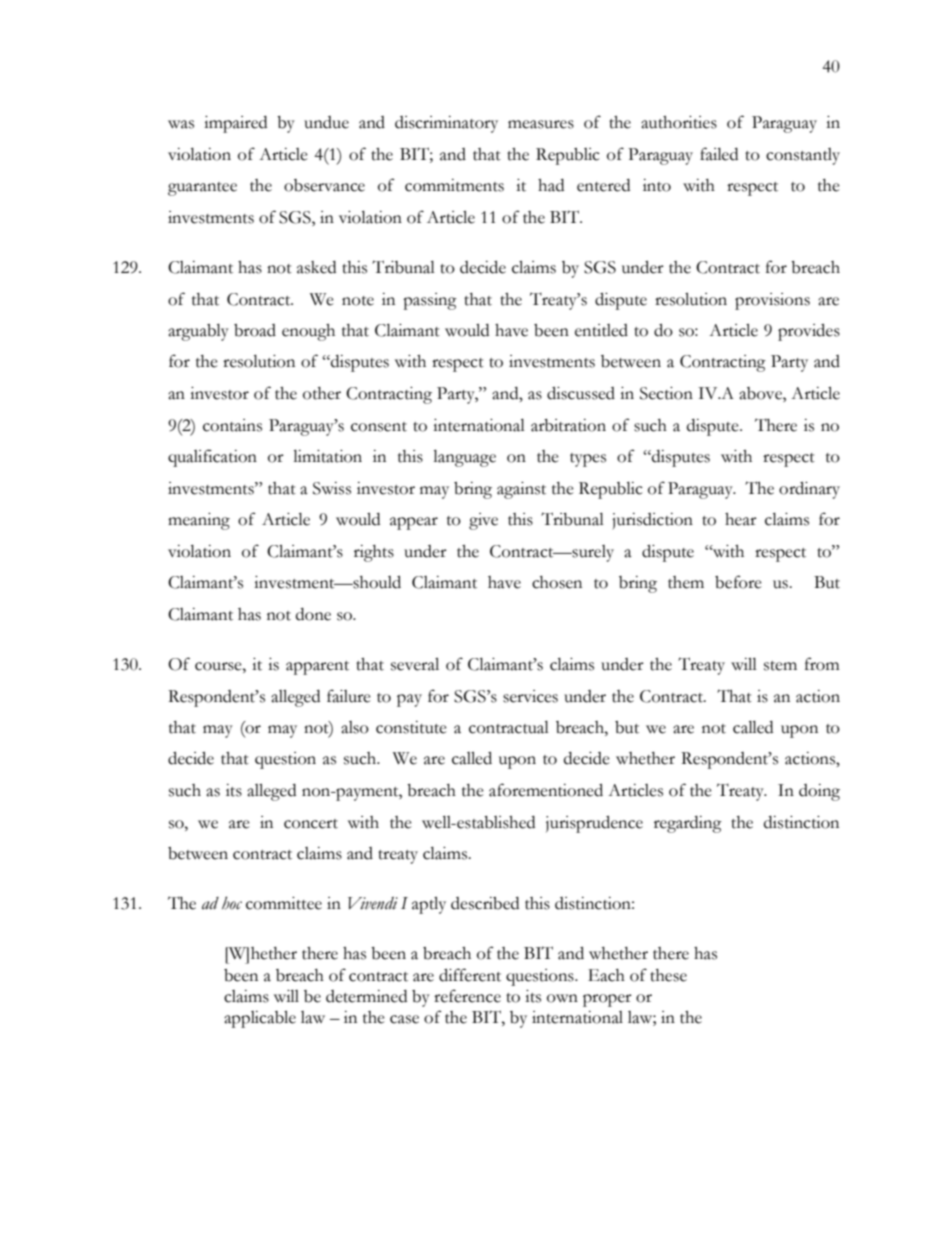 The image size is (952, 1233). I want to click on measures, so click(541, 124).
